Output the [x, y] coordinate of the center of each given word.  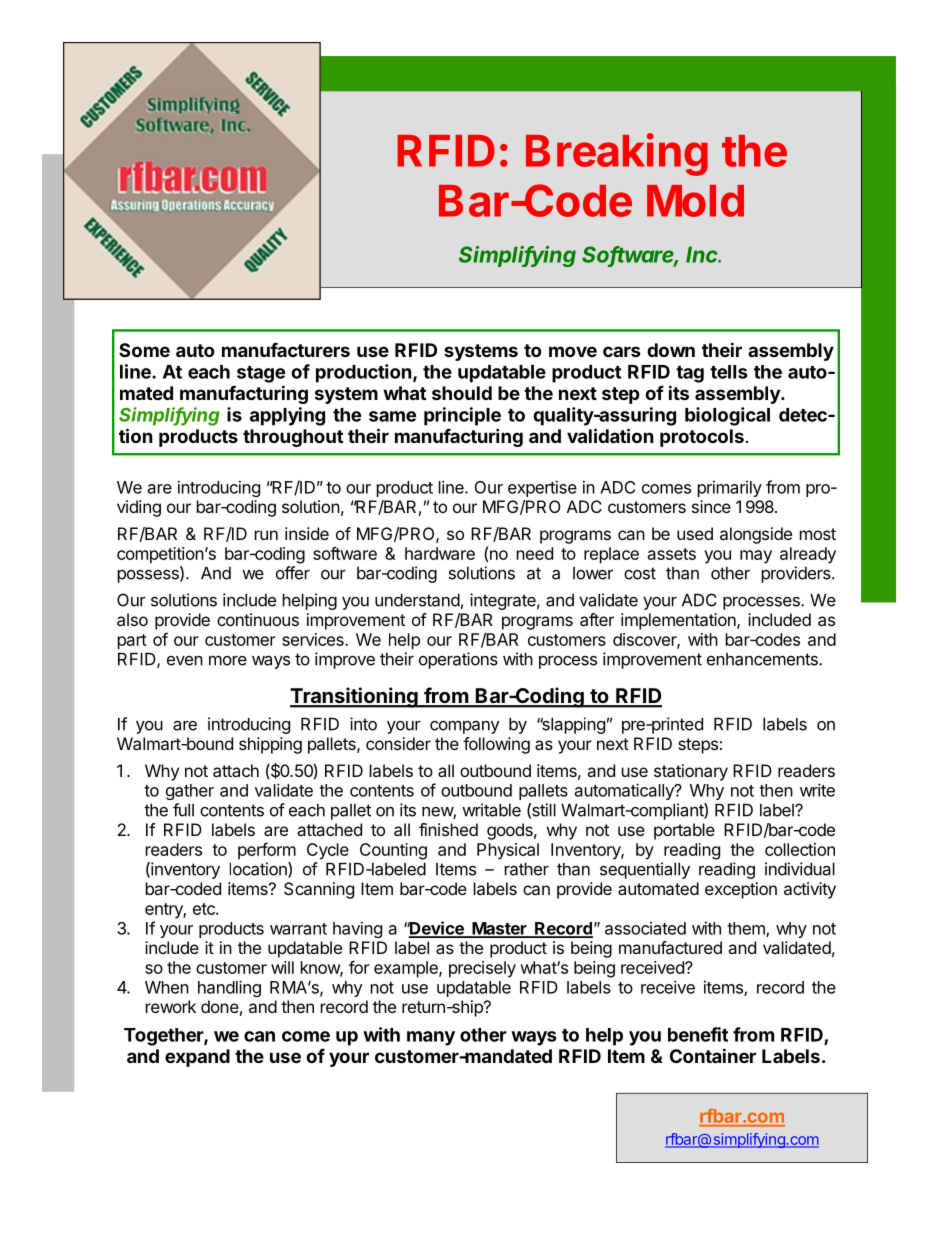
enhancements [763, 659]
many [431, 1038]
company [464, 727]
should [462, 393]
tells [729, 372]
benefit [698, 1034]
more [228, 660]
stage [261, 374]
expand [197, 1058]
